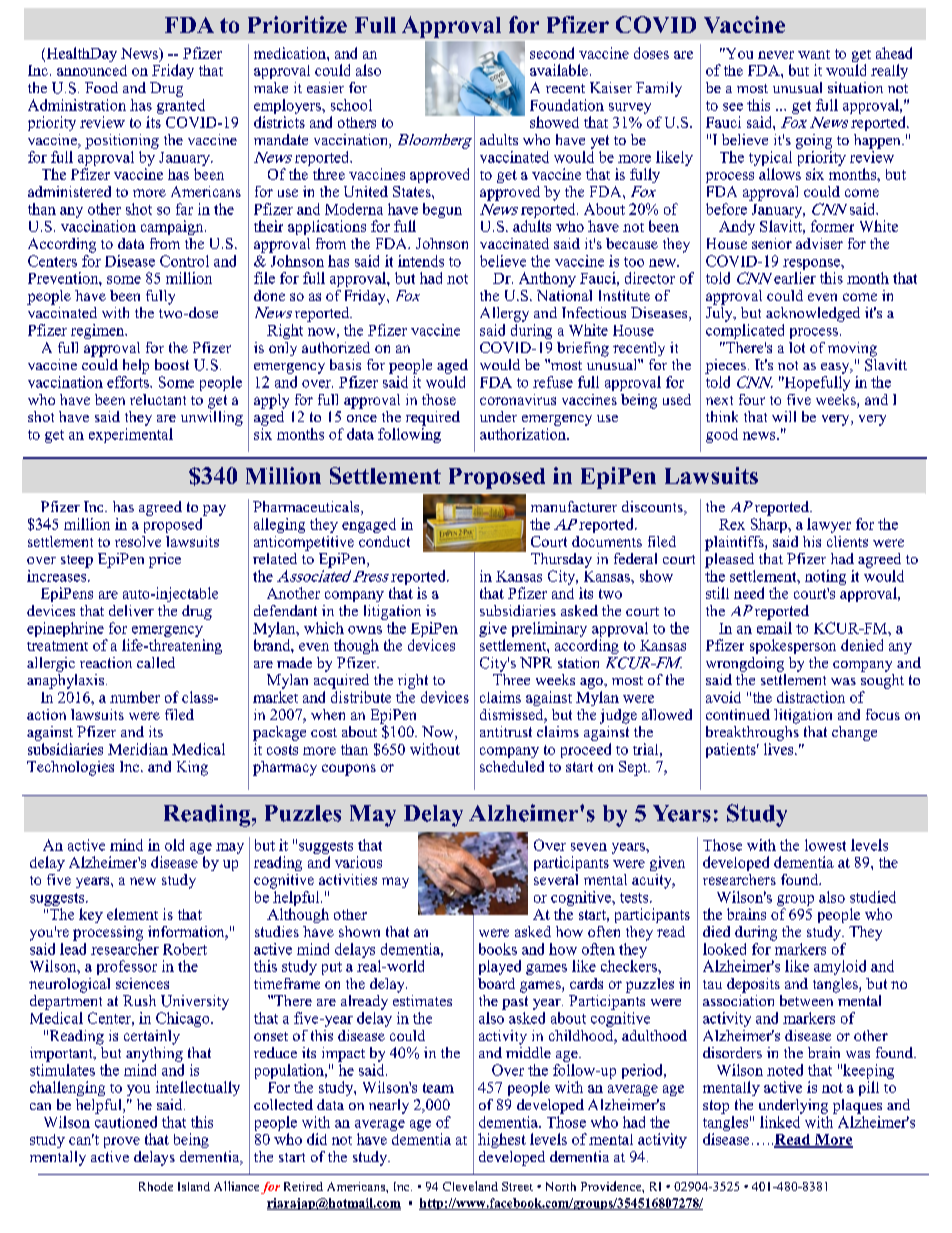 This page has width=952, height=1233. What do you see at coordinates (156, 1186) in the page?
I see `Rhode` at bounding box center [156, 1186].
